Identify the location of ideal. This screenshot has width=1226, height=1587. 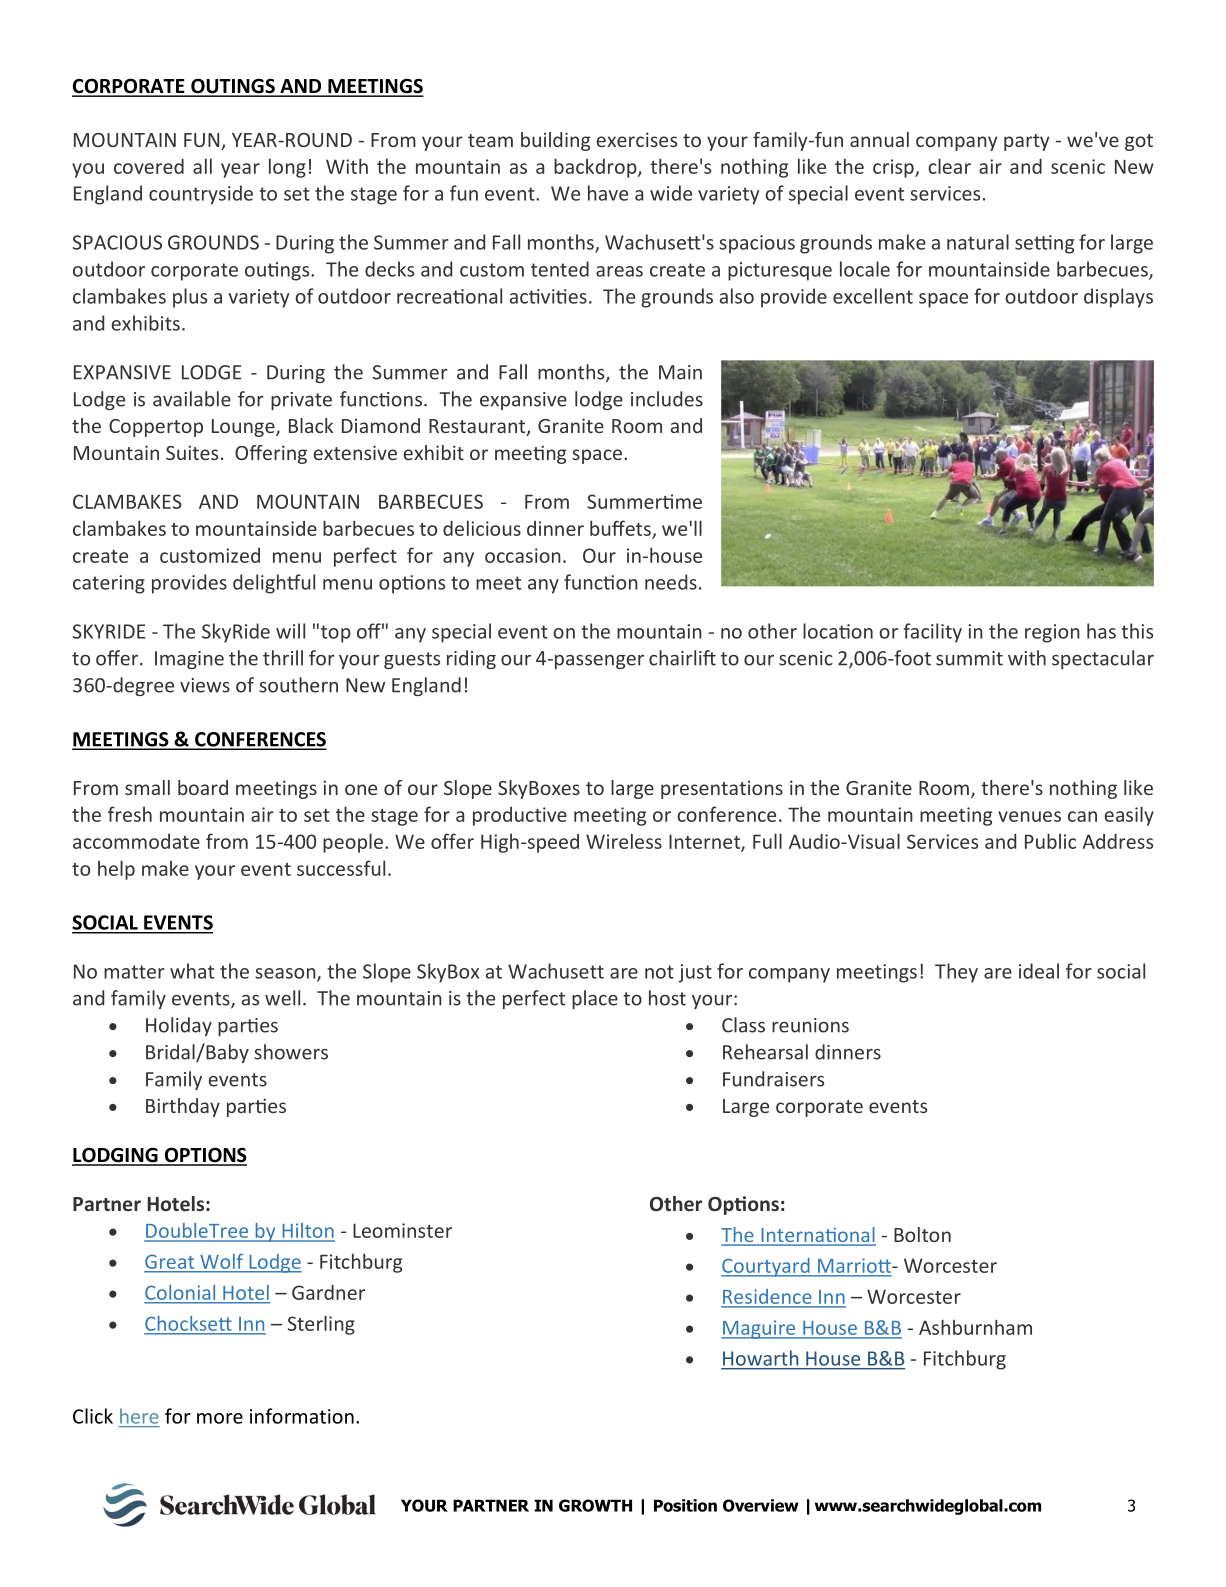
(1039, 971).
